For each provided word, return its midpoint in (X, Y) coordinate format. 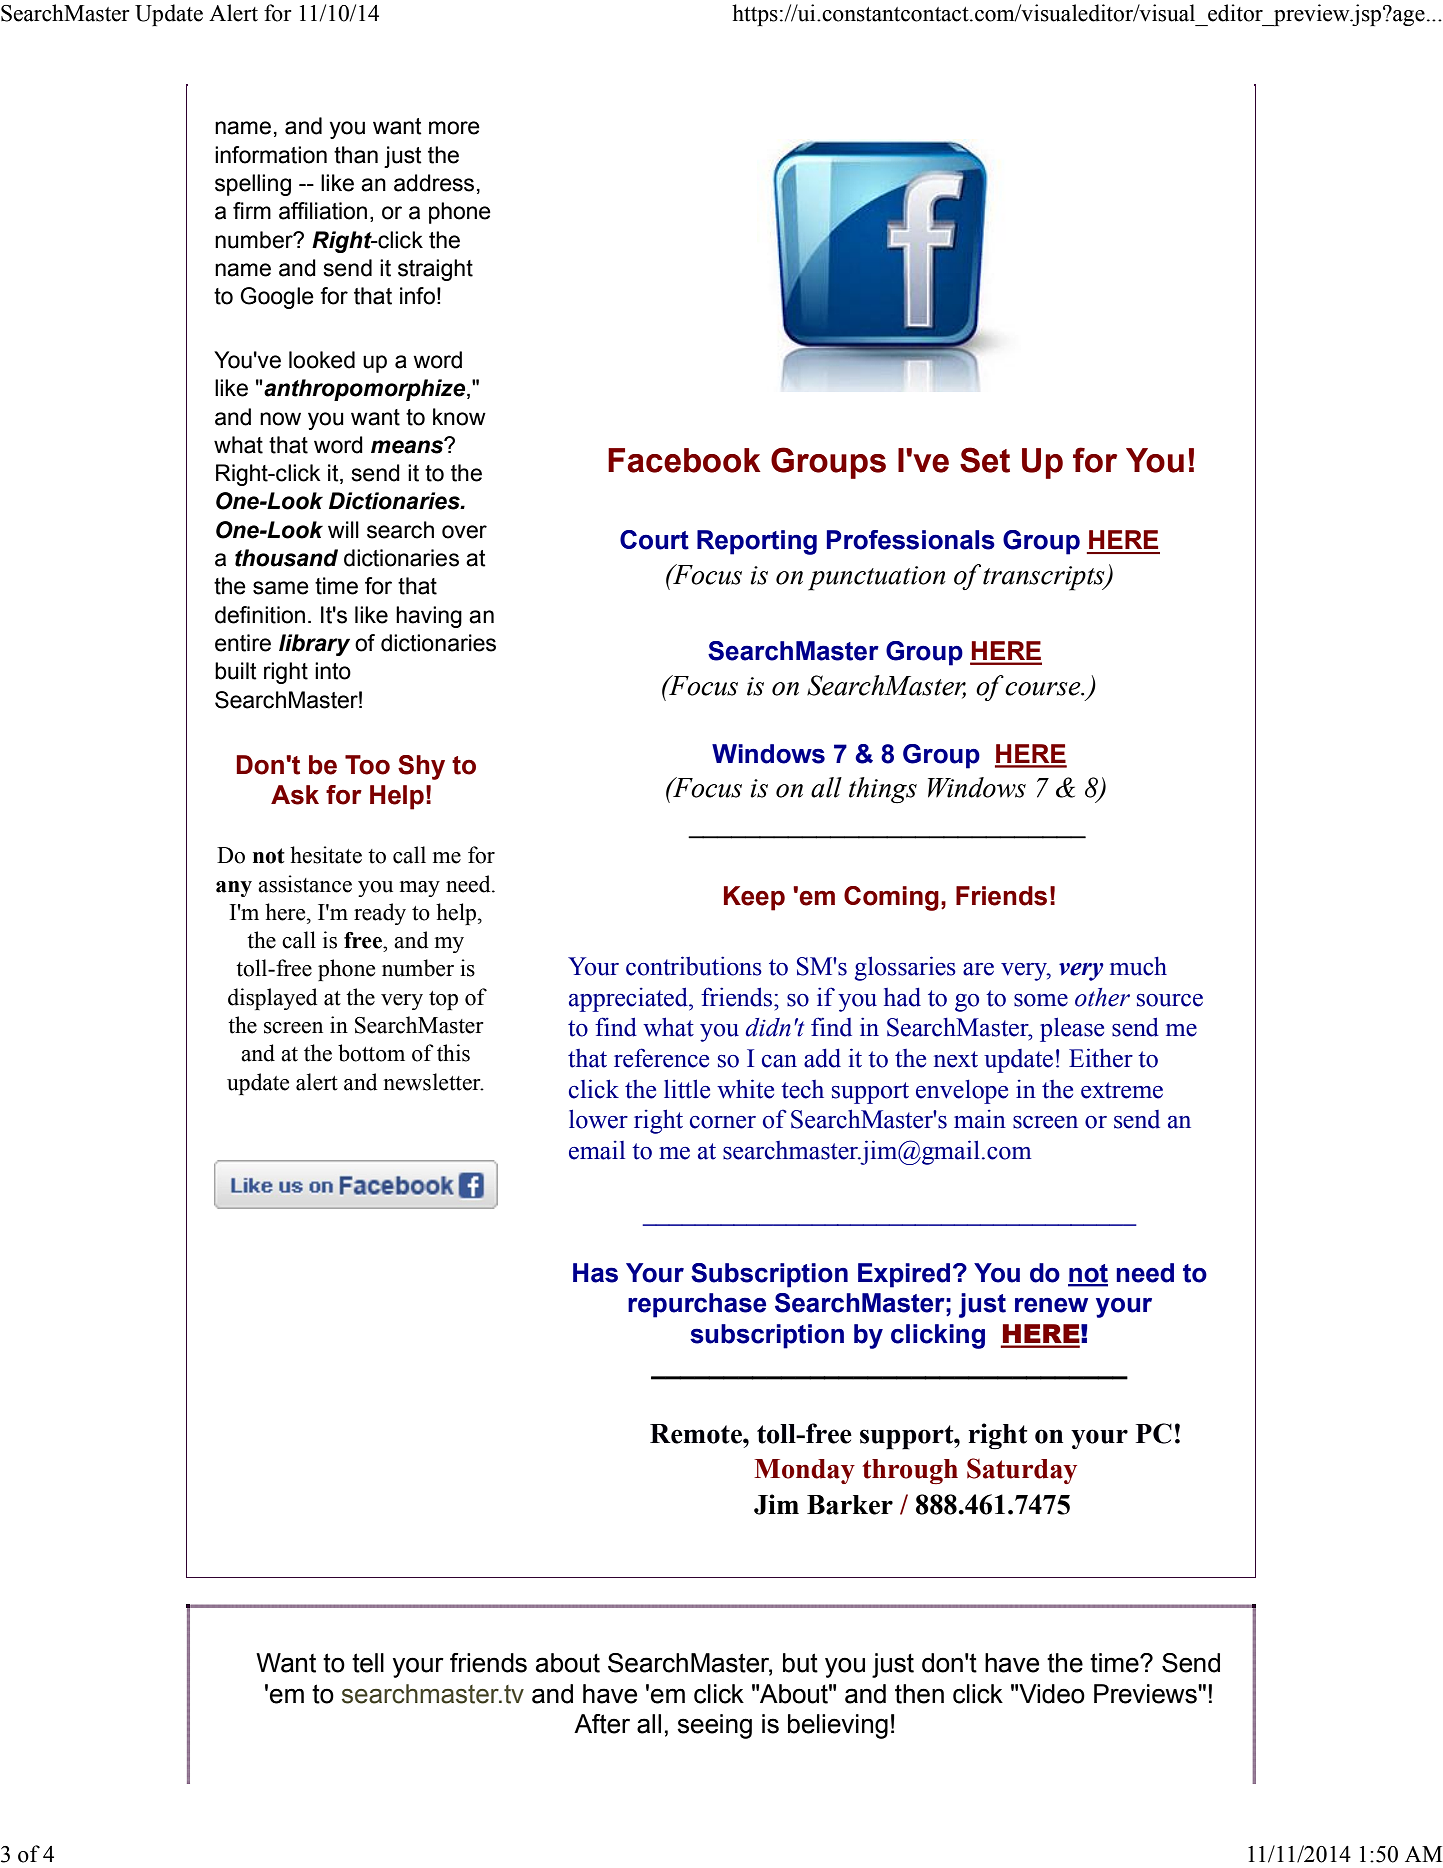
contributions (694, 966)
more (454, 128)
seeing (714, 1726)
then (919, 1694)
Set (985, 460)
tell (368, 1663)
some (1041, 1000)
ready (380, 914)
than (356, 155)
